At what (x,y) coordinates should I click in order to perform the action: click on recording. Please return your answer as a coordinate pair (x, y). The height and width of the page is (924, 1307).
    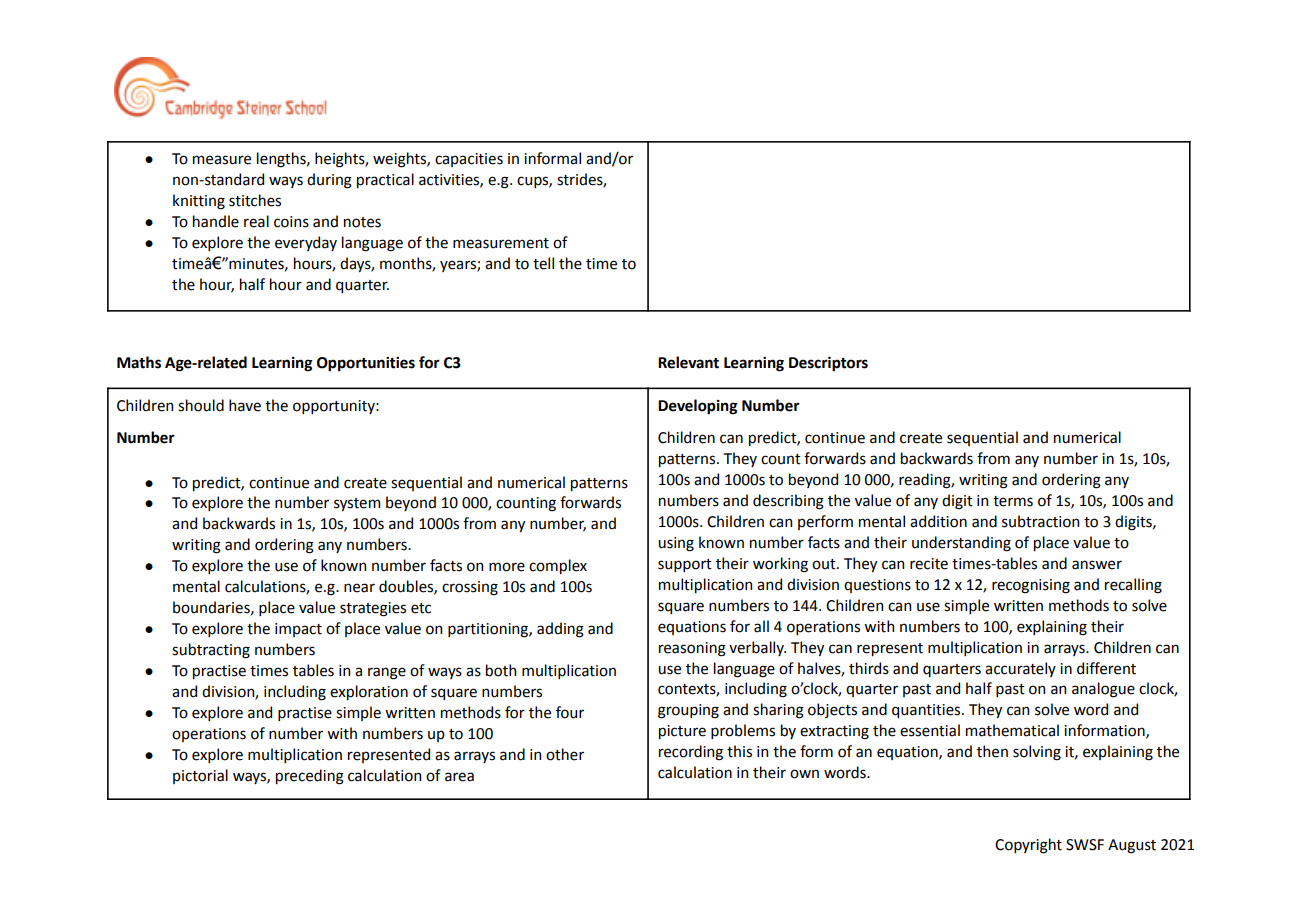
    Looking at the image, I should click on (691, 753).
